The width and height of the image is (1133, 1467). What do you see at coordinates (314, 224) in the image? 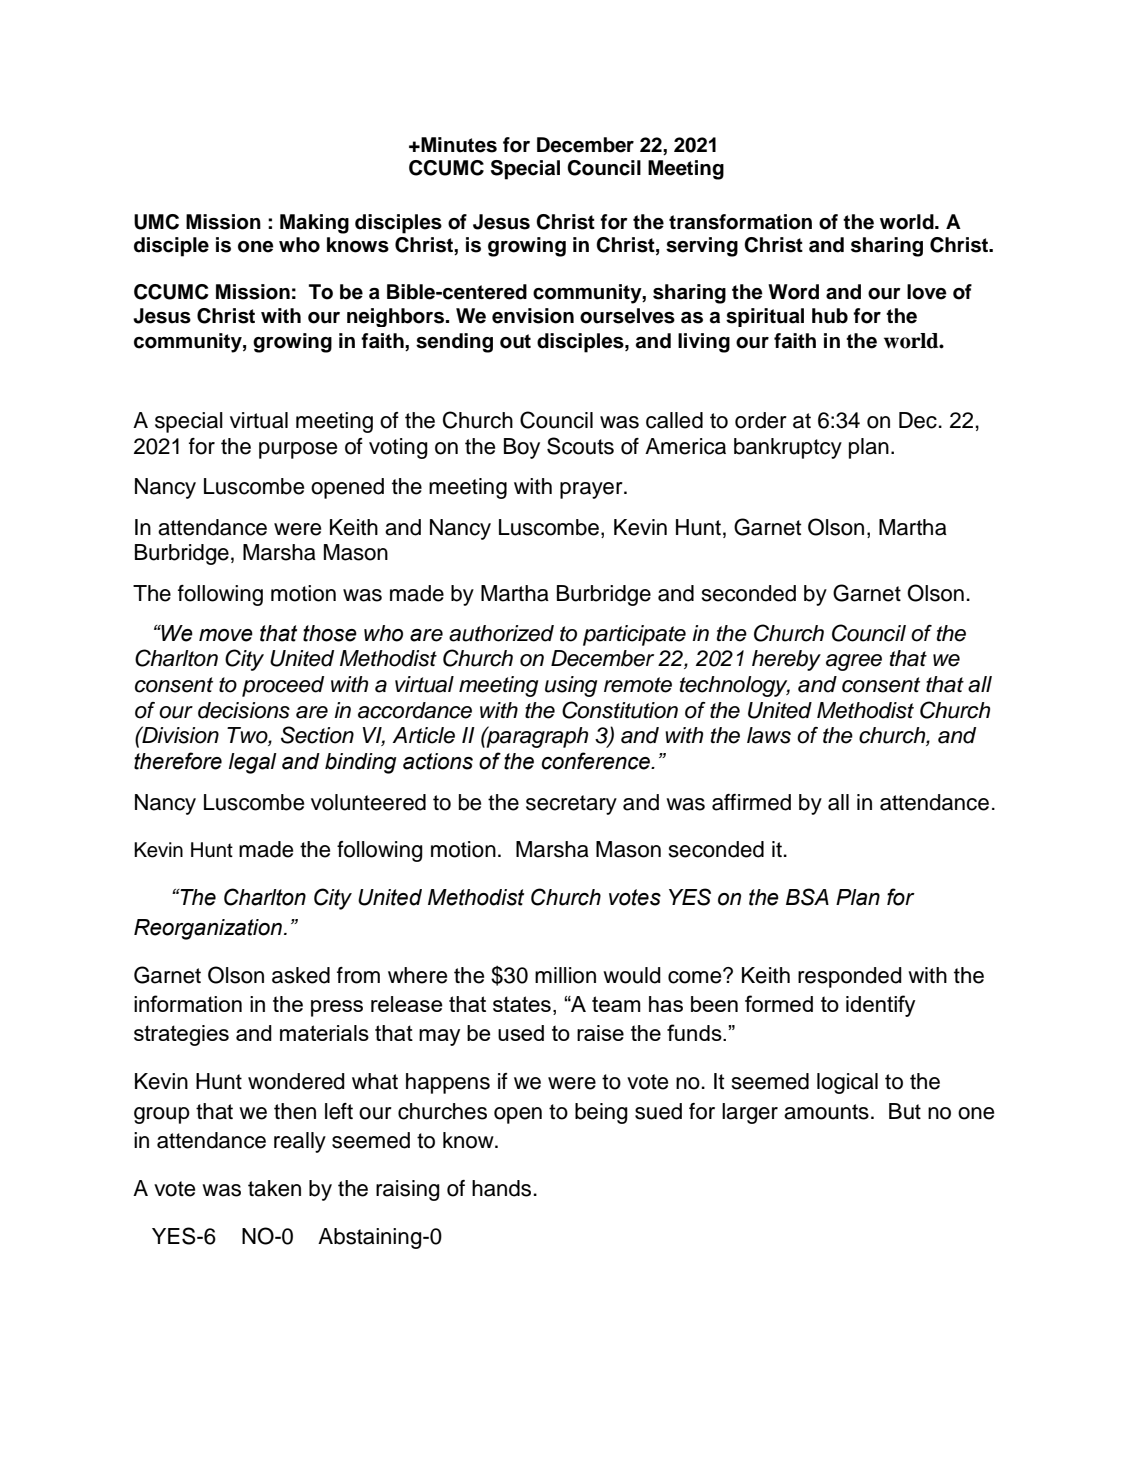
I see `Making` at bounding box center [314, 224].
